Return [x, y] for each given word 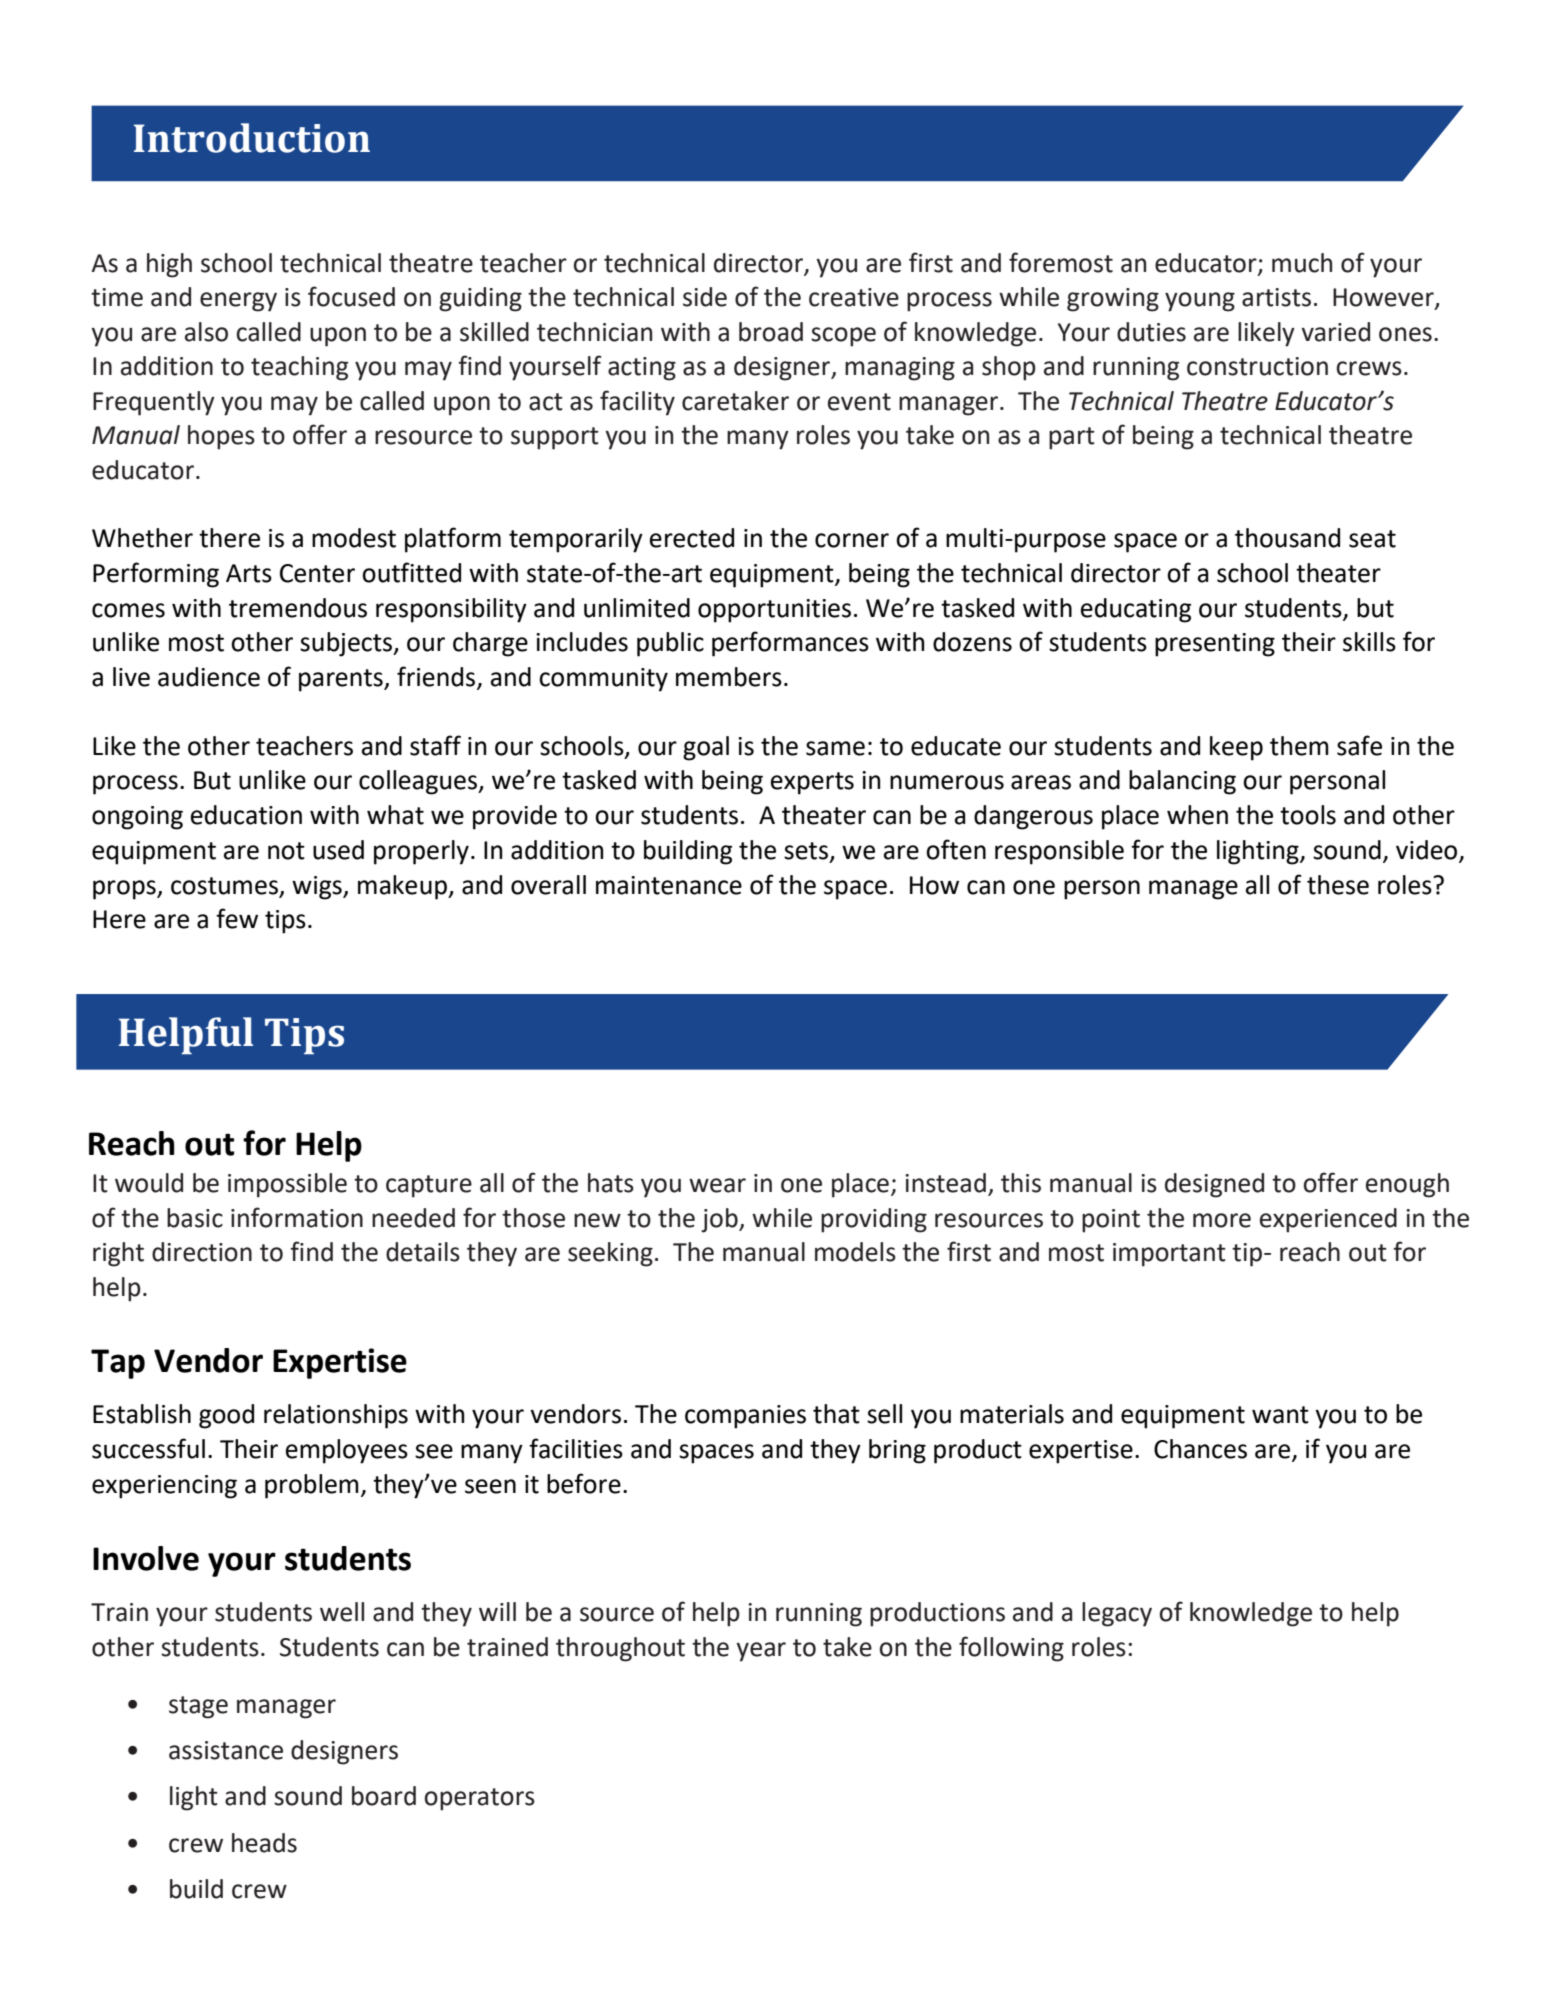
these [1338, 885]
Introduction [252, 138]
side [705, 297]
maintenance [669, 885]
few [237, 918]
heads [264, 1843]
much [1302, 263]
